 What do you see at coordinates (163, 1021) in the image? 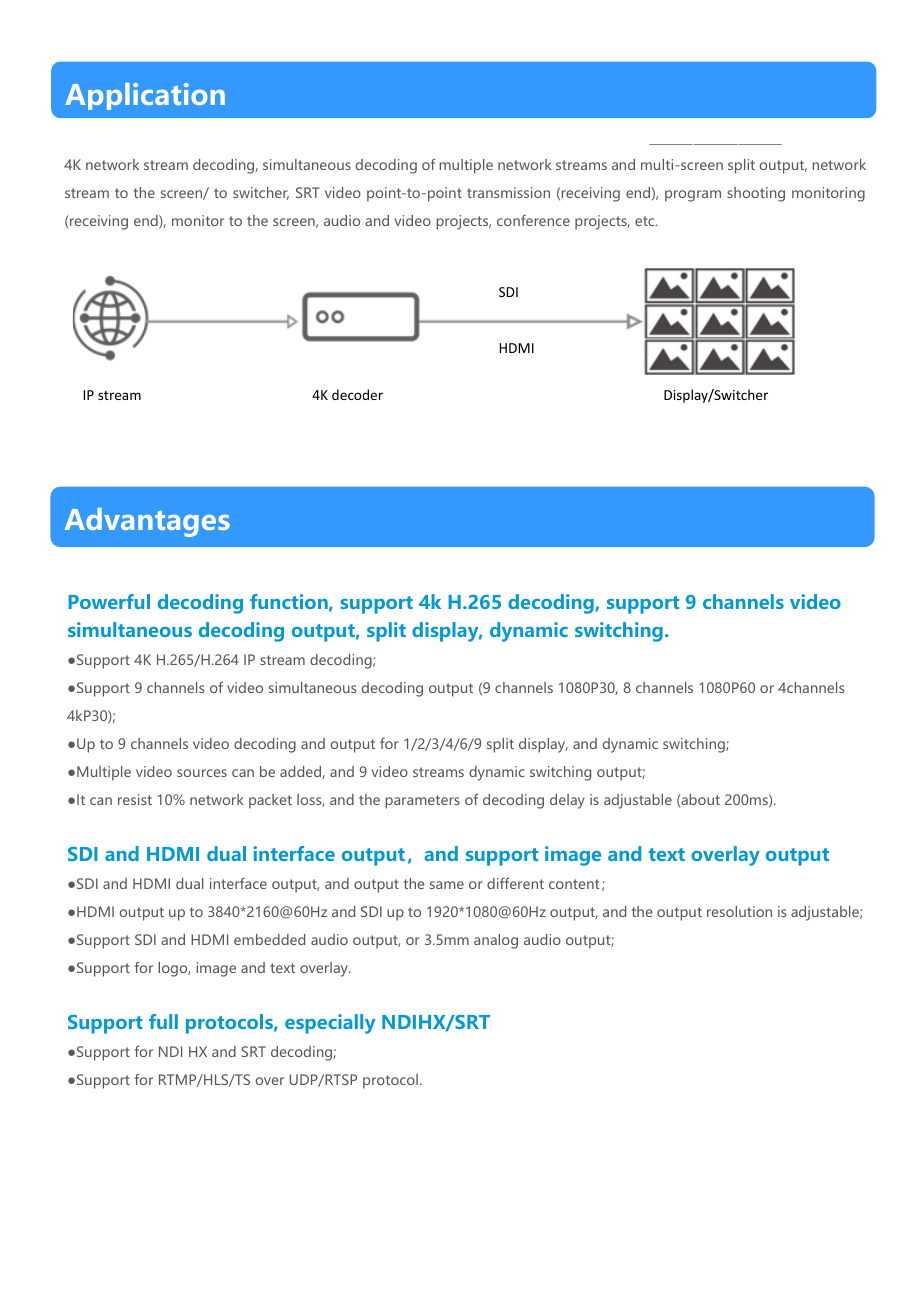
I see `full` at bounding box center [163, 1021].
